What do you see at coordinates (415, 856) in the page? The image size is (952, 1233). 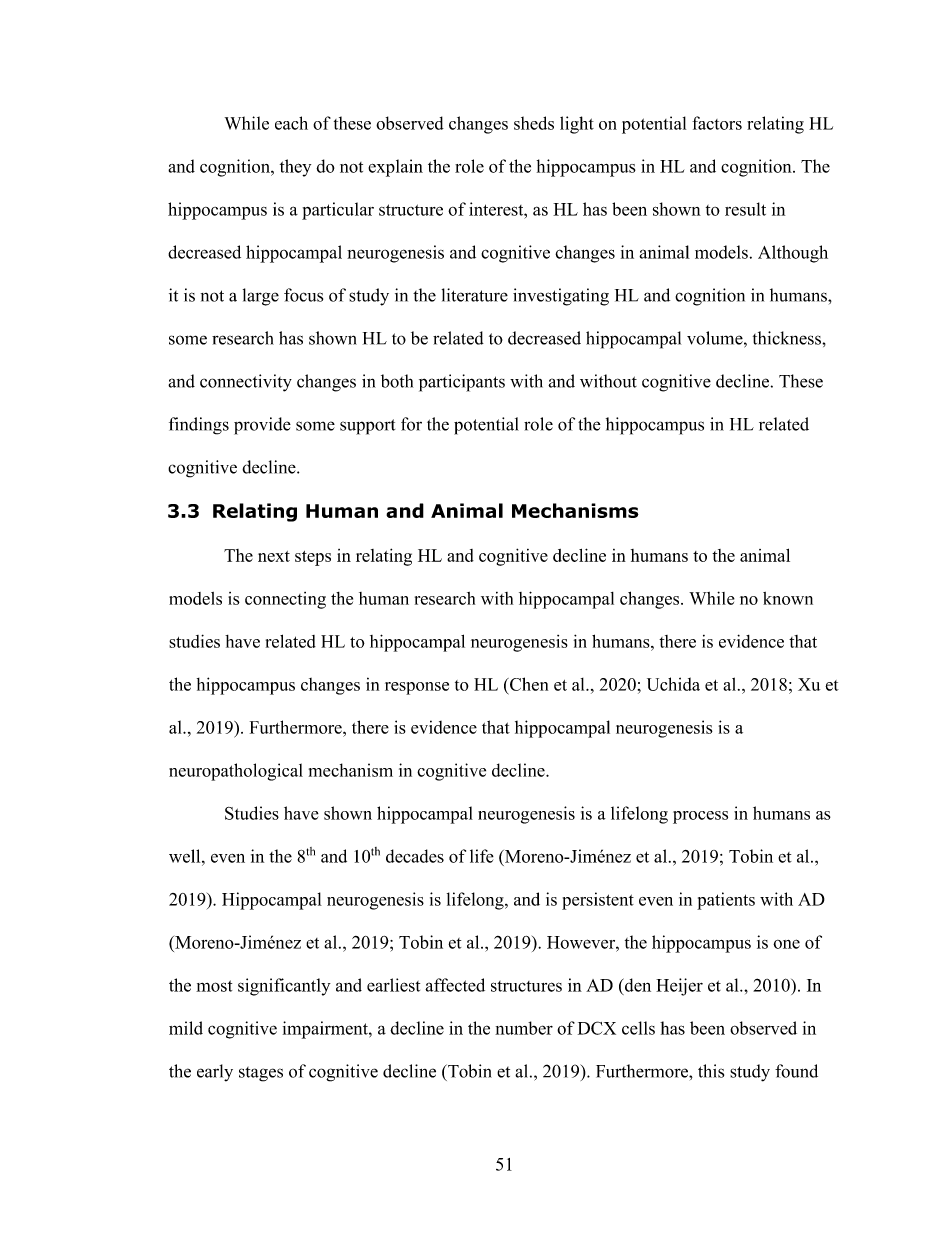 I see `decades` at bounding box center [415, 856].
